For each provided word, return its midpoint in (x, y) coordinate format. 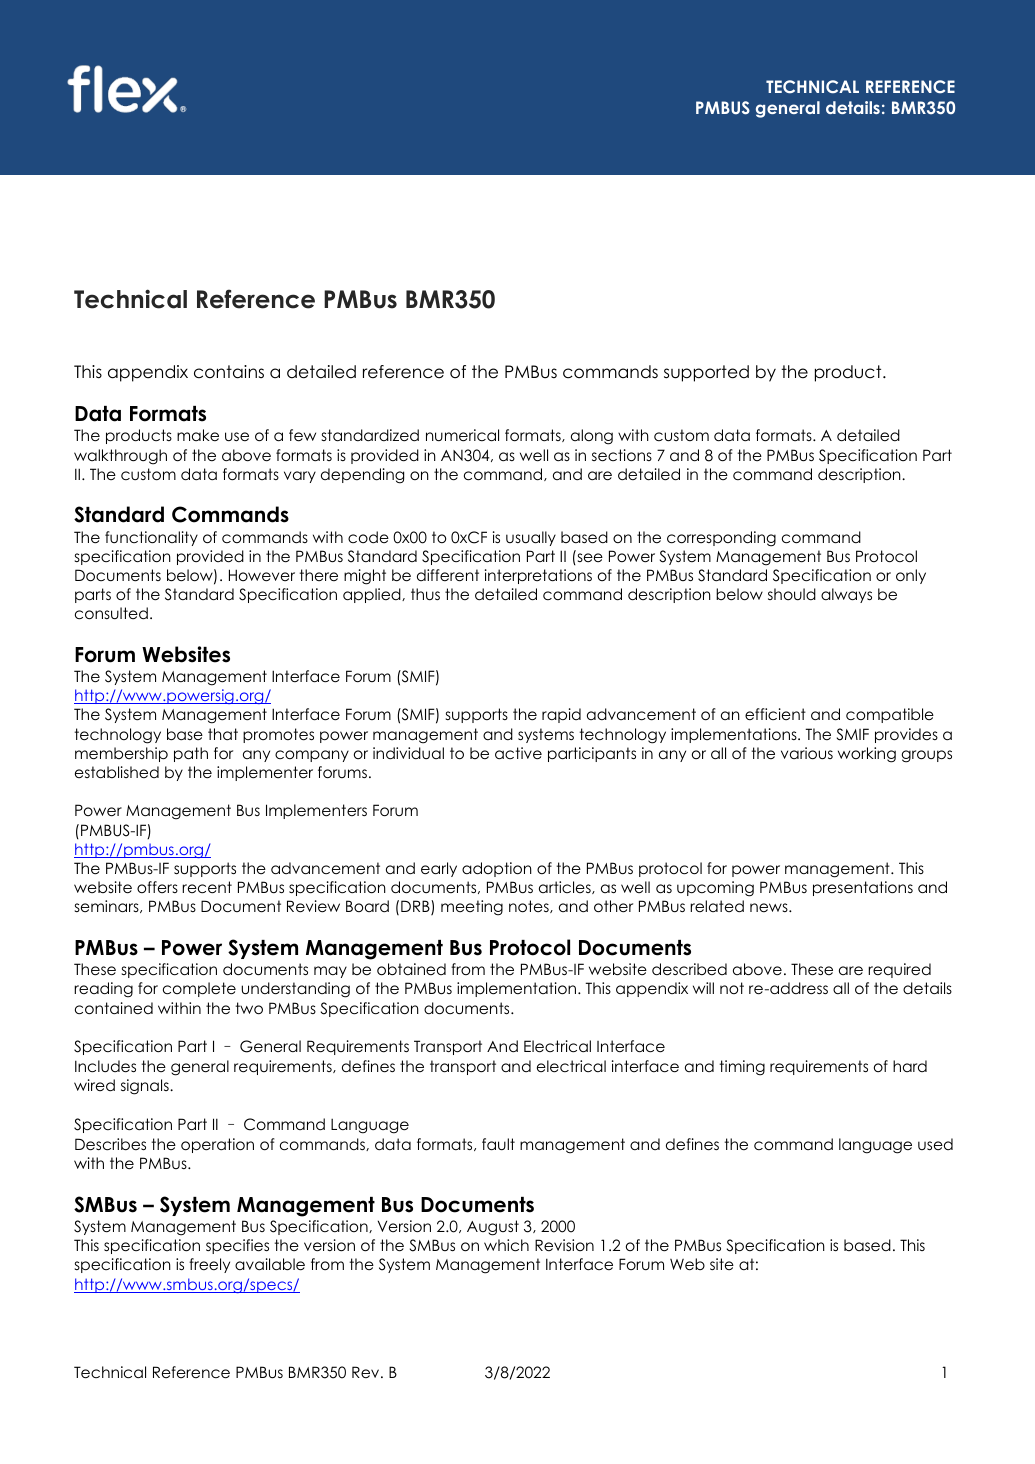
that (223, 734)
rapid (561, 715)
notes (530, 906)
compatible (890, 715)
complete (199, 989)
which (506, 1245)
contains (229, 372)
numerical (462, 435)
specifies (237, 1246)
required (899, 970)
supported (706, 373)
